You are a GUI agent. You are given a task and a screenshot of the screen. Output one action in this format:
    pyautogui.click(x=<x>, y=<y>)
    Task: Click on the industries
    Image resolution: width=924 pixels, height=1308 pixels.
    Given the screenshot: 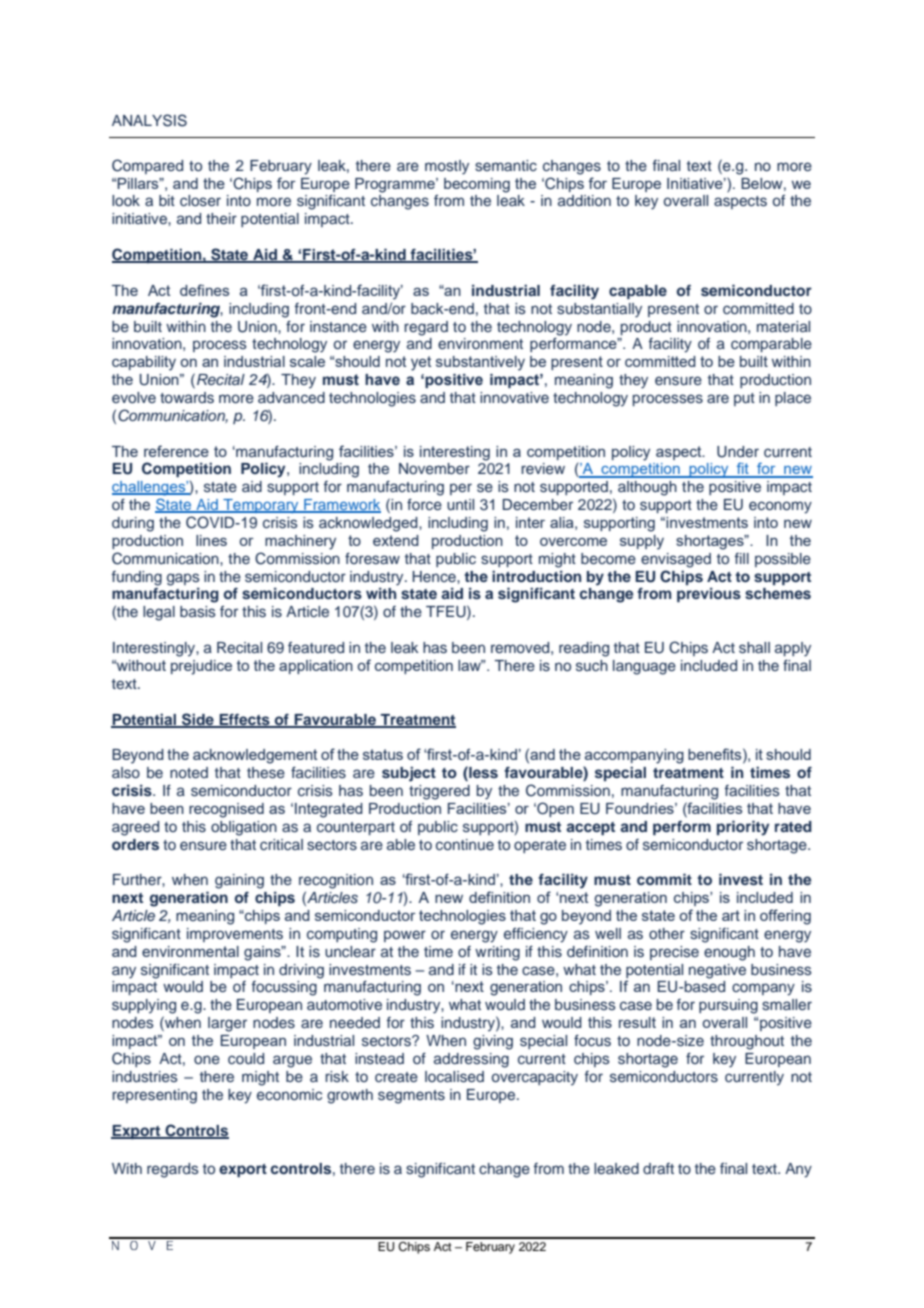 What is the action you would take?
    pyautogui.click(x=145, y=1076)
